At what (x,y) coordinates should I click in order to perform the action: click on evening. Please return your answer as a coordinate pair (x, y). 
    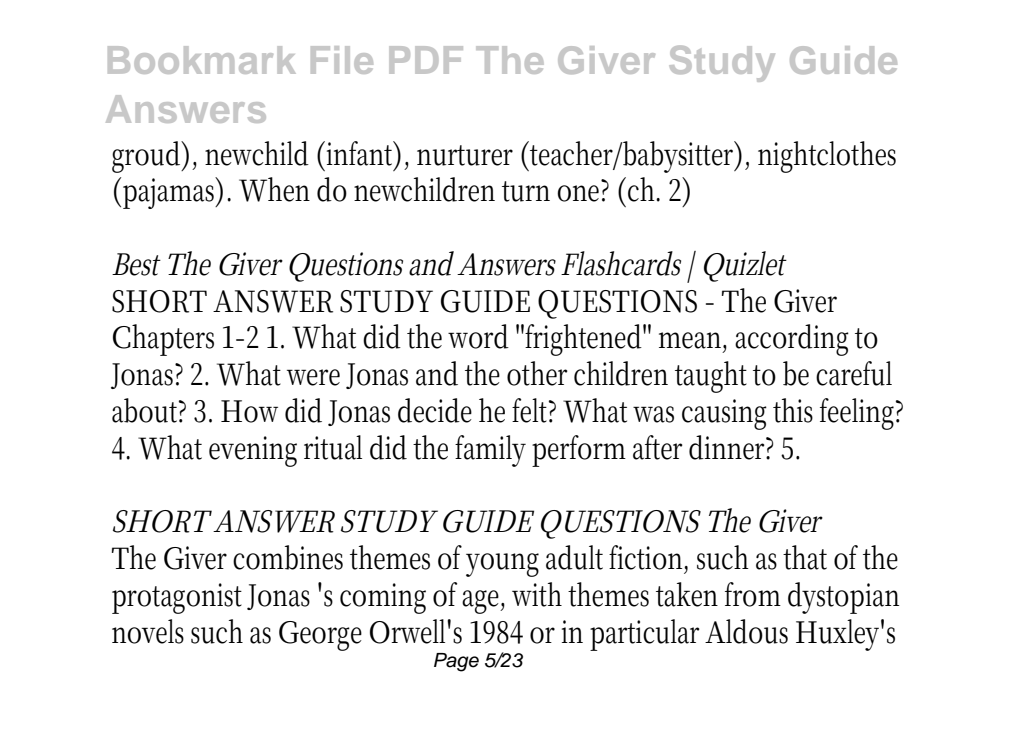
    Looking at the image, I should click on (253, 451).
